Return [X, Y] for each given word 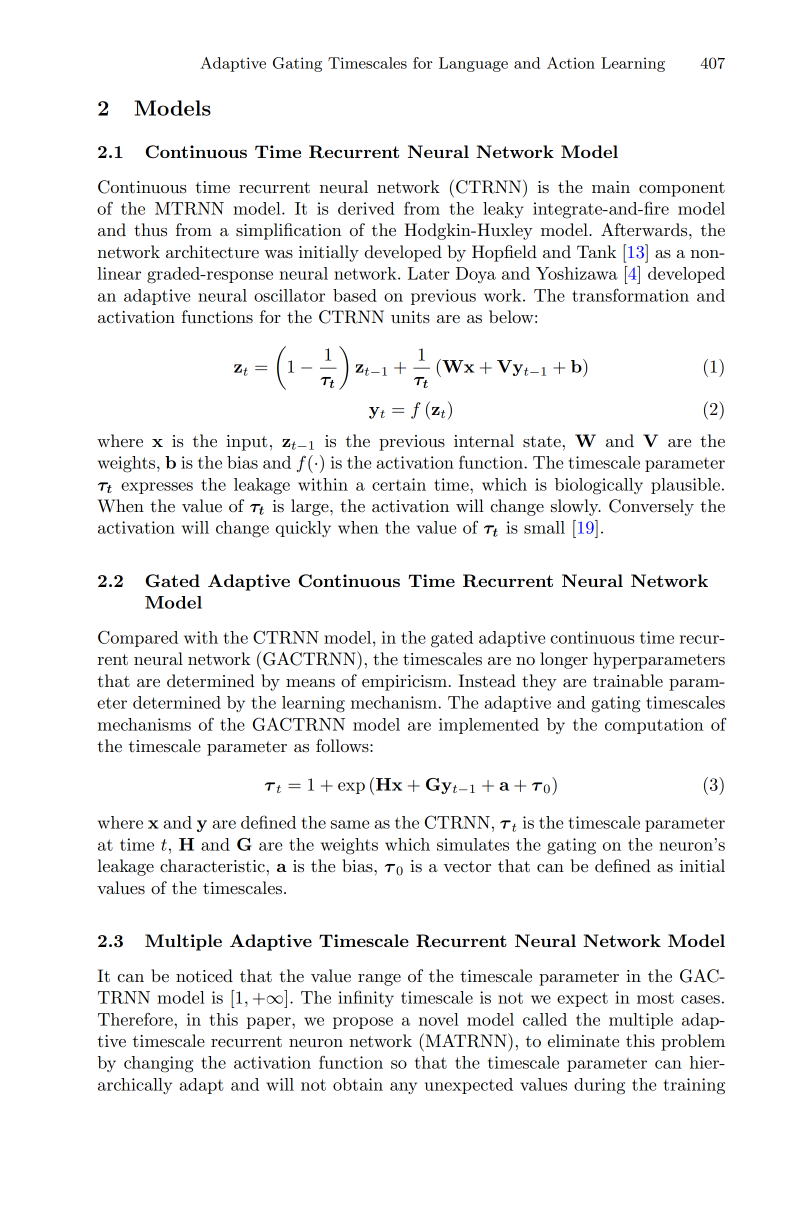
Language [473, 64]
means [310, 683]
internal [484, 440]
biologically [599, 486]
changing [158, 1064]
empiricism [404, 683]
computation [654, 726]
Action [571, 63]
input [246, 443]
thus [150, 229]
